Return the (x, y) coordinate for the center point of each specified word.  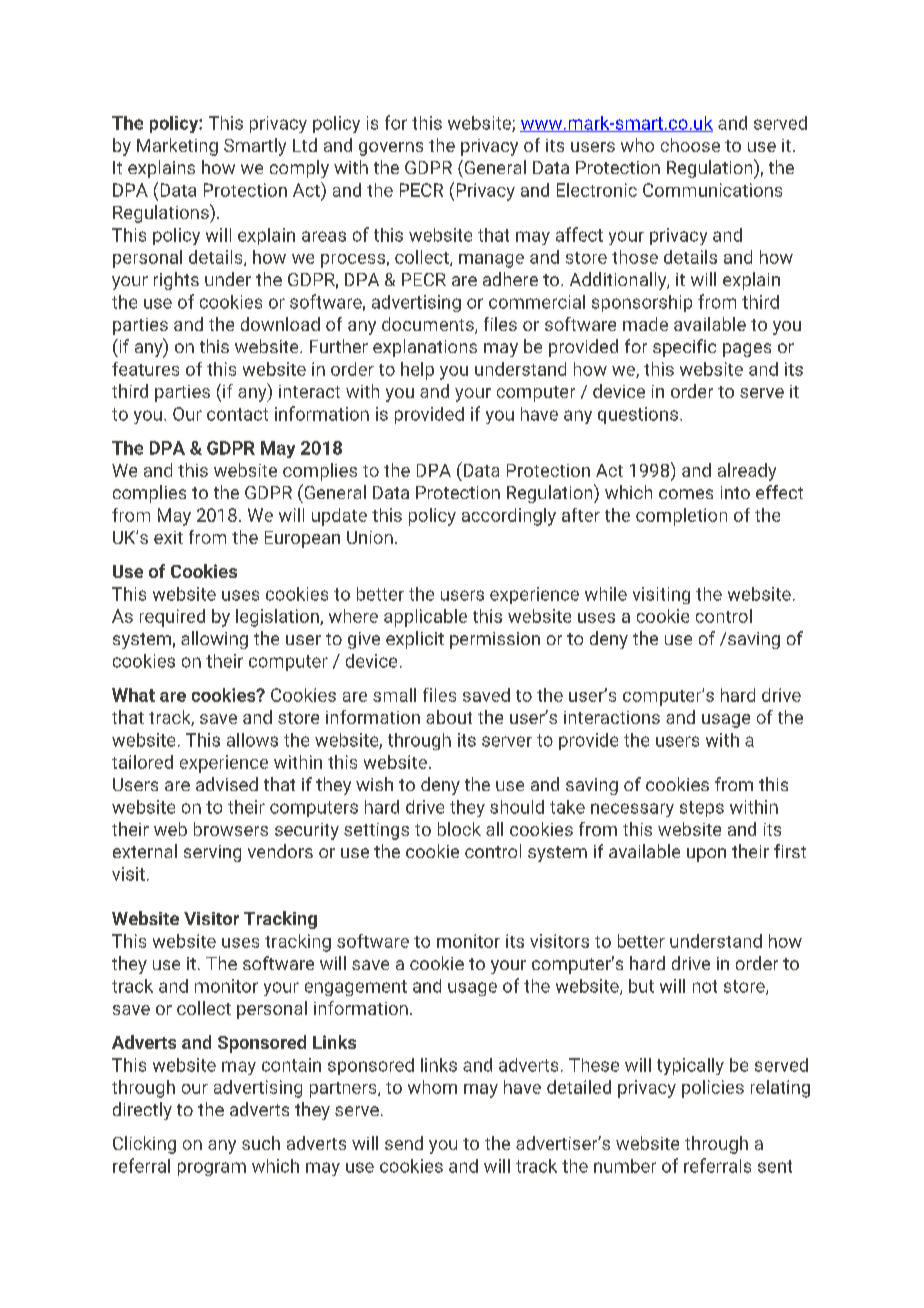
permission (495, 640)
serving (212, 853)
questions (638, 415)
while (606, 594)
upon (706, 855)
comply (299, 169)
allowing (214, 640)
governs (391, 149)
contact (237, 414)
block (459, 829)
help (417, 371)
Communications (712, 190)
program (212, 1169)
